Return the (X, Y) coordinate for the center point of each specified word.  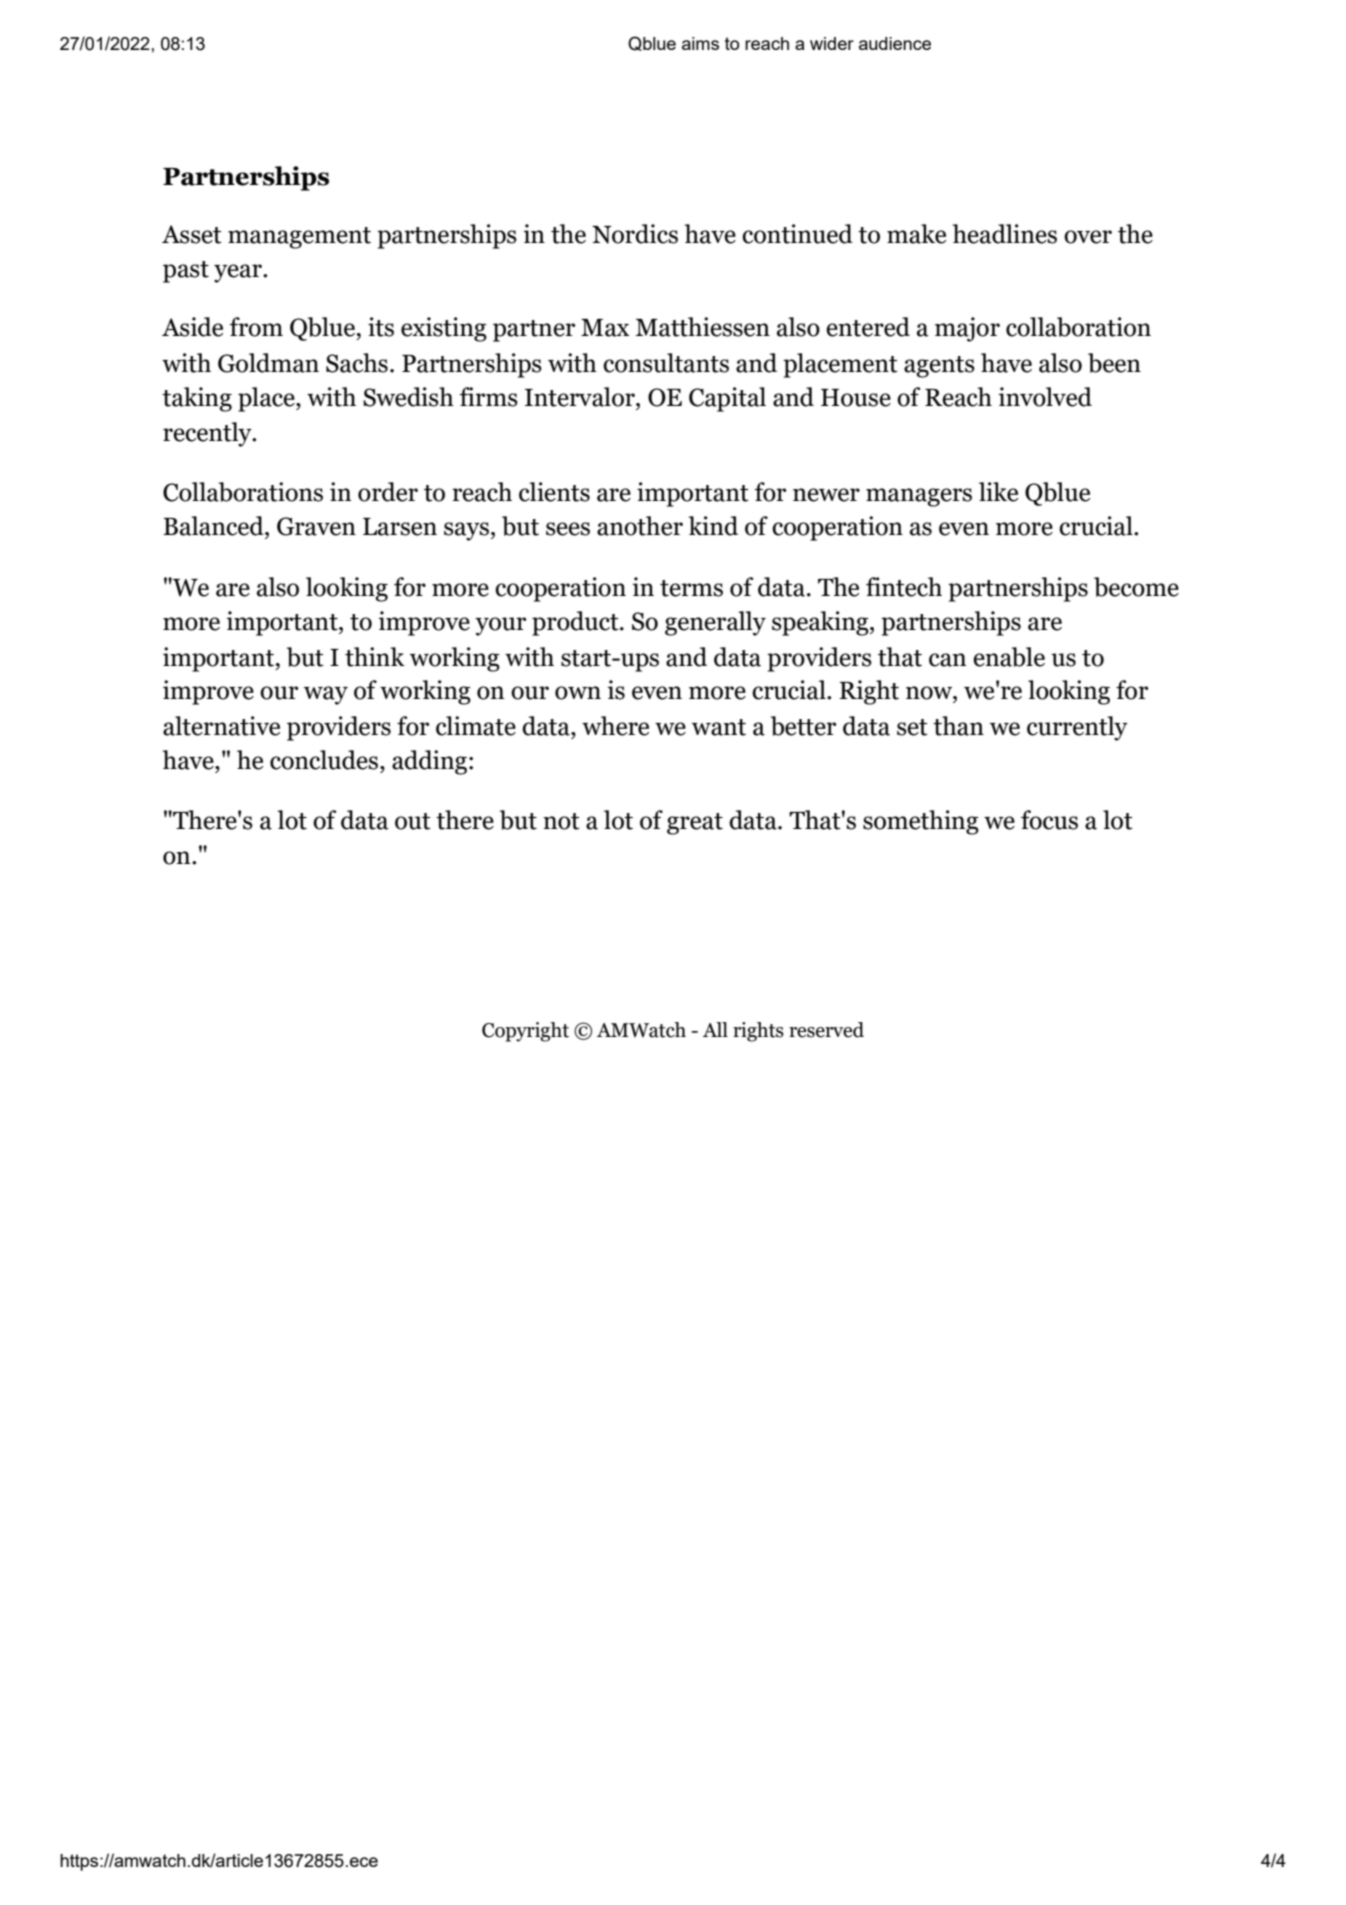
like (998, 492)
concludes (325, 760)
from (256, 327)
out (413, 821)
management (299, 238)
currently (1077, 728)
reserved (826, 1030)
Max (605, 328)
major (967, 329)
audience (895, 43)
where (615, 726)
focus (1049, 820)
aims (700, 43)
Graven (316, 526)
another (640, 526)
